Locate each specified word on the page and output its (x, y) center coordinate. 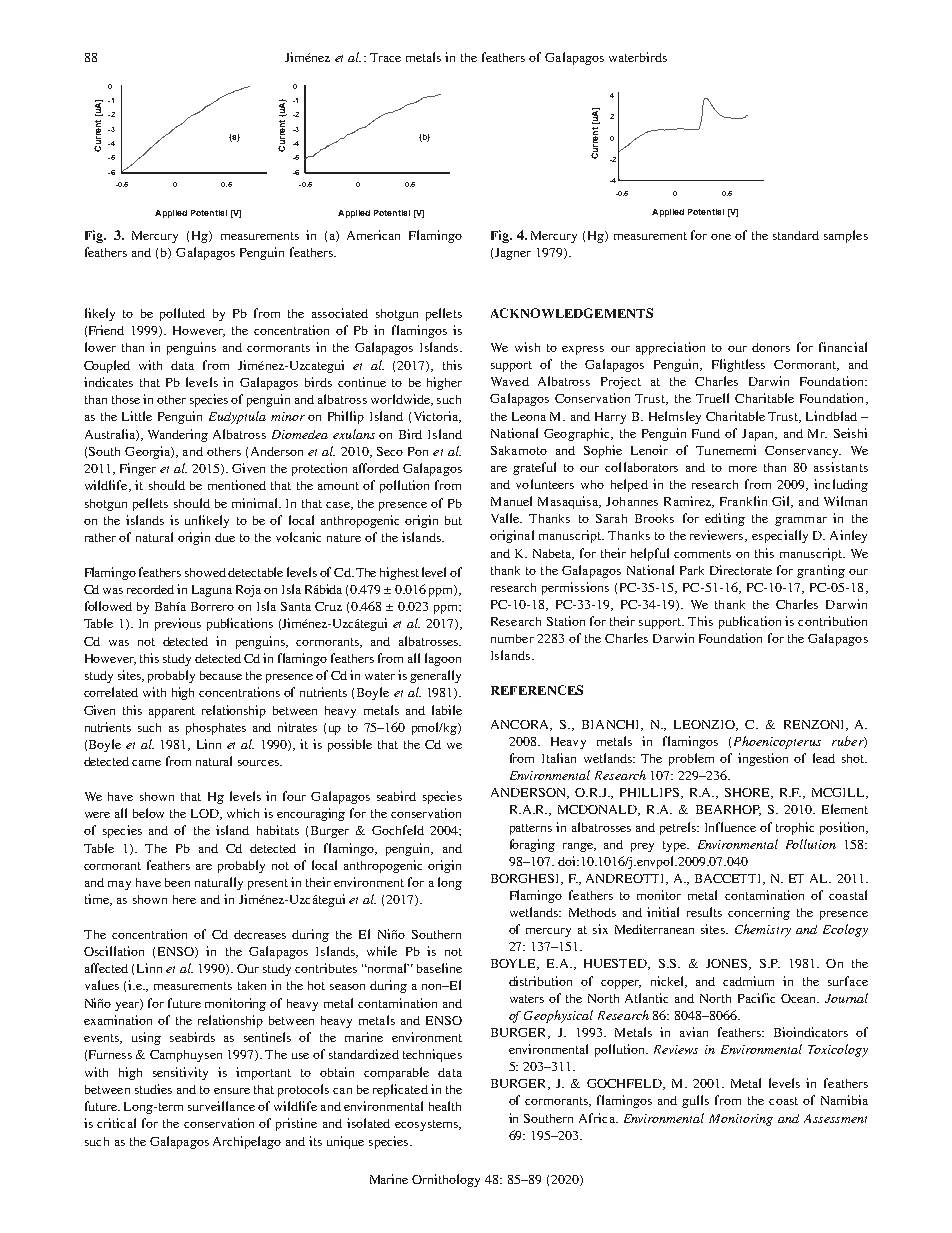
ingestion (763, 759)
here (184, 899)
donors (771, 347)
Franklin (743, 501)
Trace (385, 57)
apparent (172, 712)
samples (846, 236)
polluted (182, 314)
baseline (439, 968)
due (225, 537)
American (373, 235)
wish (527, 347)
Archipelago (247, 1142)
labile (447, 710)
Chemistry (763, 930)
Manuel (511, 501)
